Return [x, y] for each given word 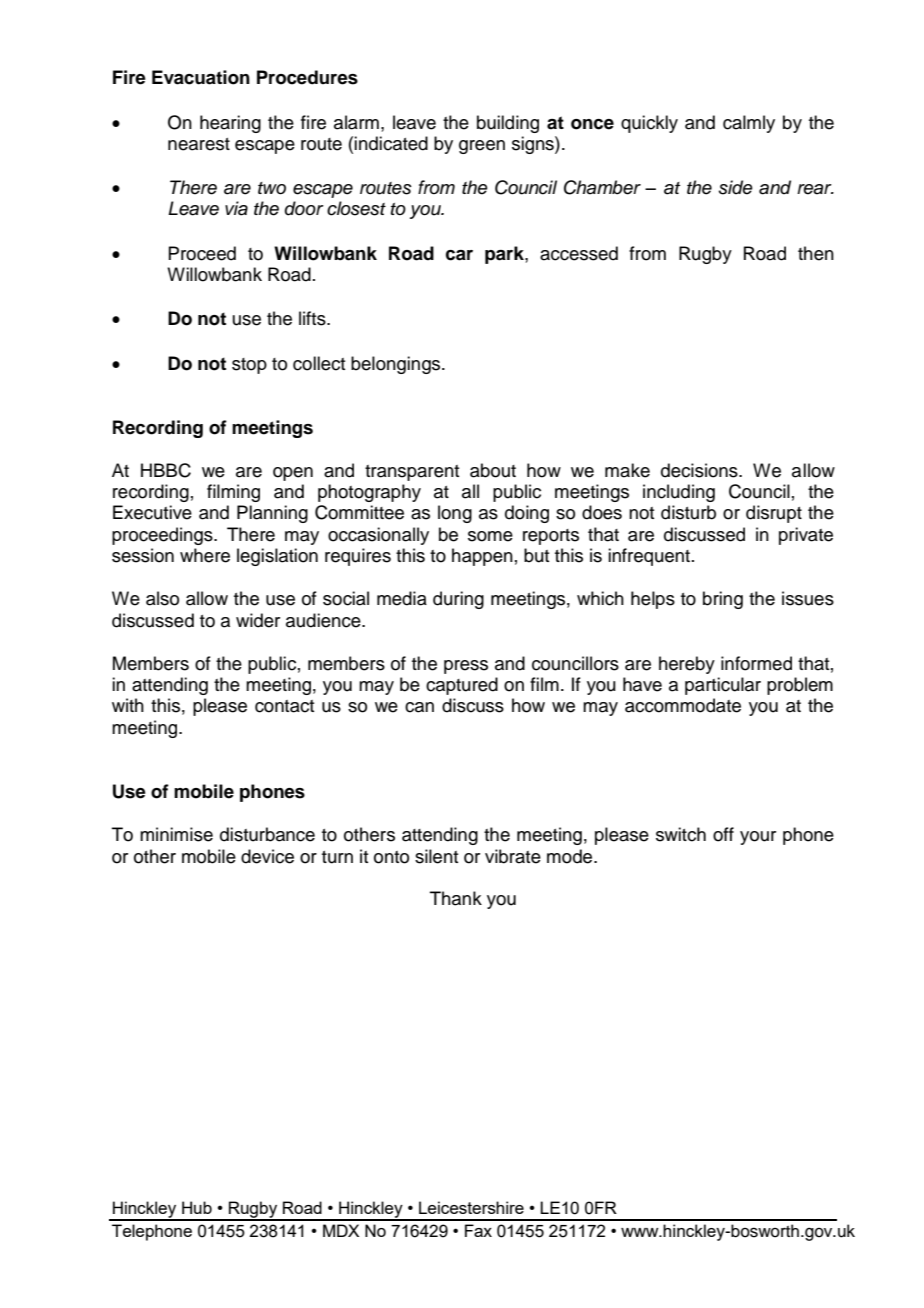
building [508, 124]
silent [436, 856]
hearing [230, 124]
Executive [152, 512]
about [493, 470]
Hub [197, 1207]
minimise [176, 834]
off [723, 834]
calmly [749, 124]
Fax [478, 1230]
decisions [700, 470]
